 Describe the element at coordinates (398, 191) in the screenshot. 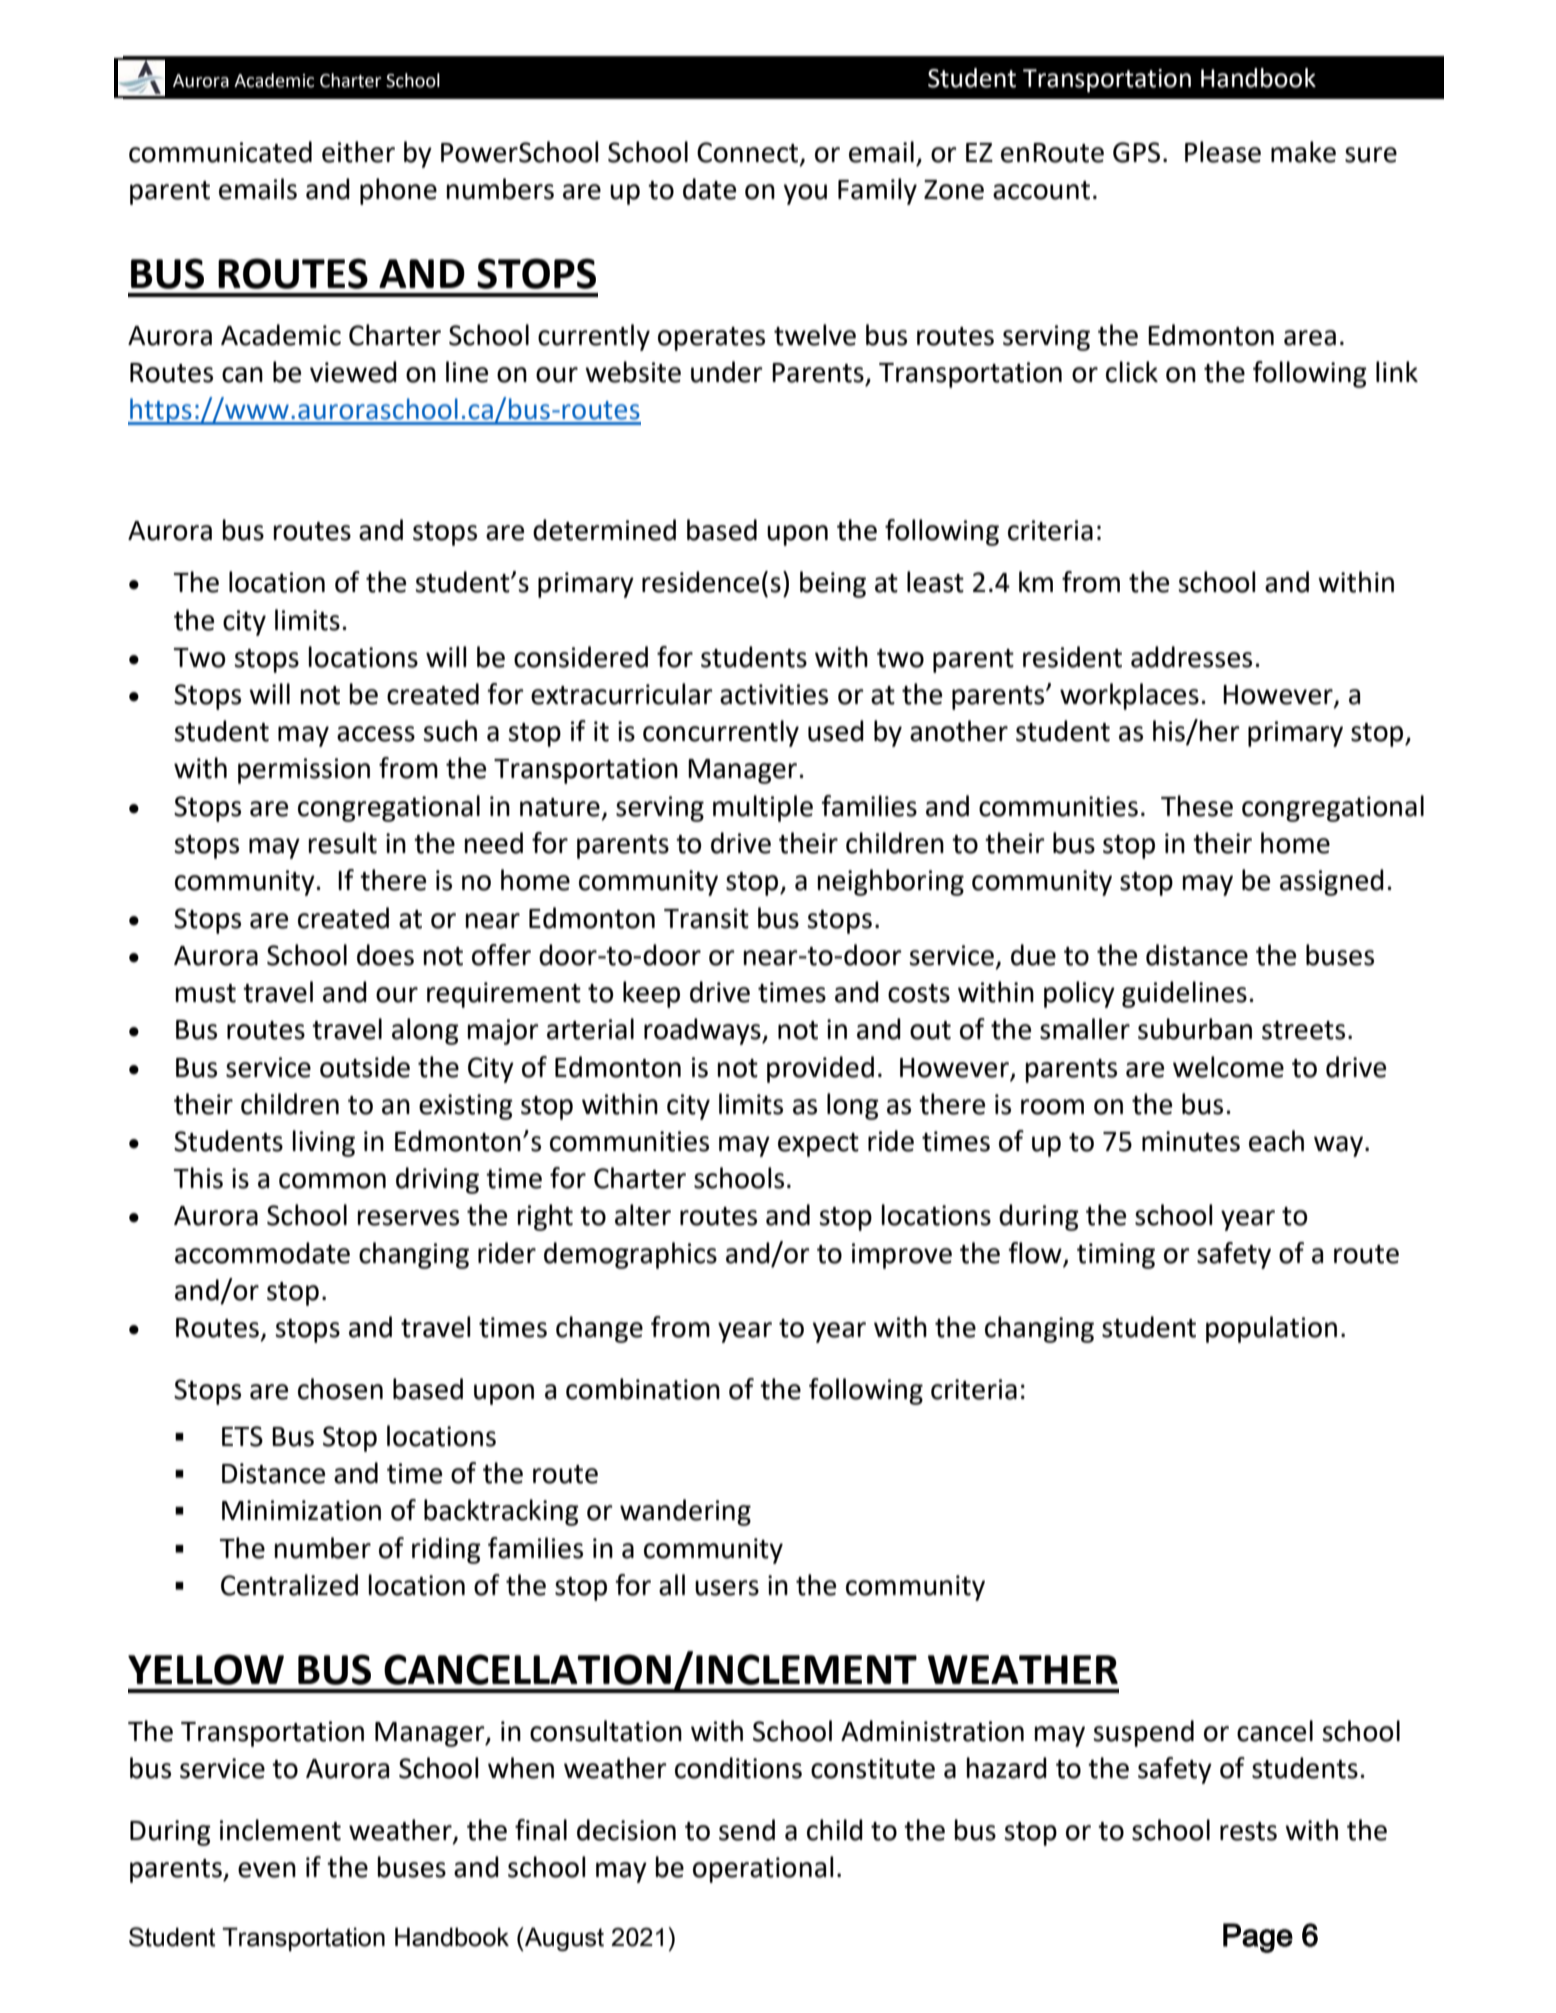

I see `phone` at that location.
